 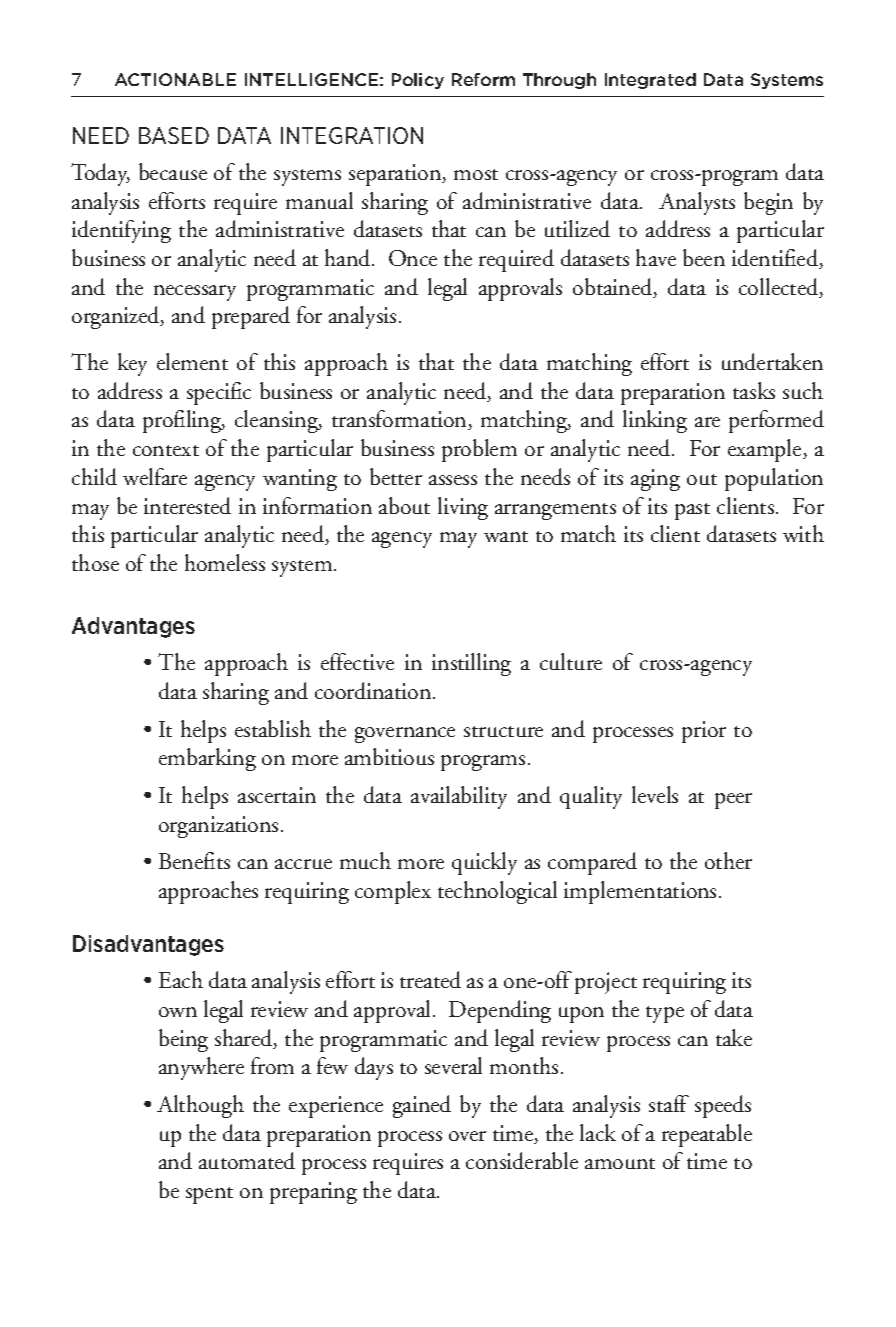 What do you see at coordinates (650, 81) in the screenshot?
I see `Integrated` at bounding box center [650, 81].
